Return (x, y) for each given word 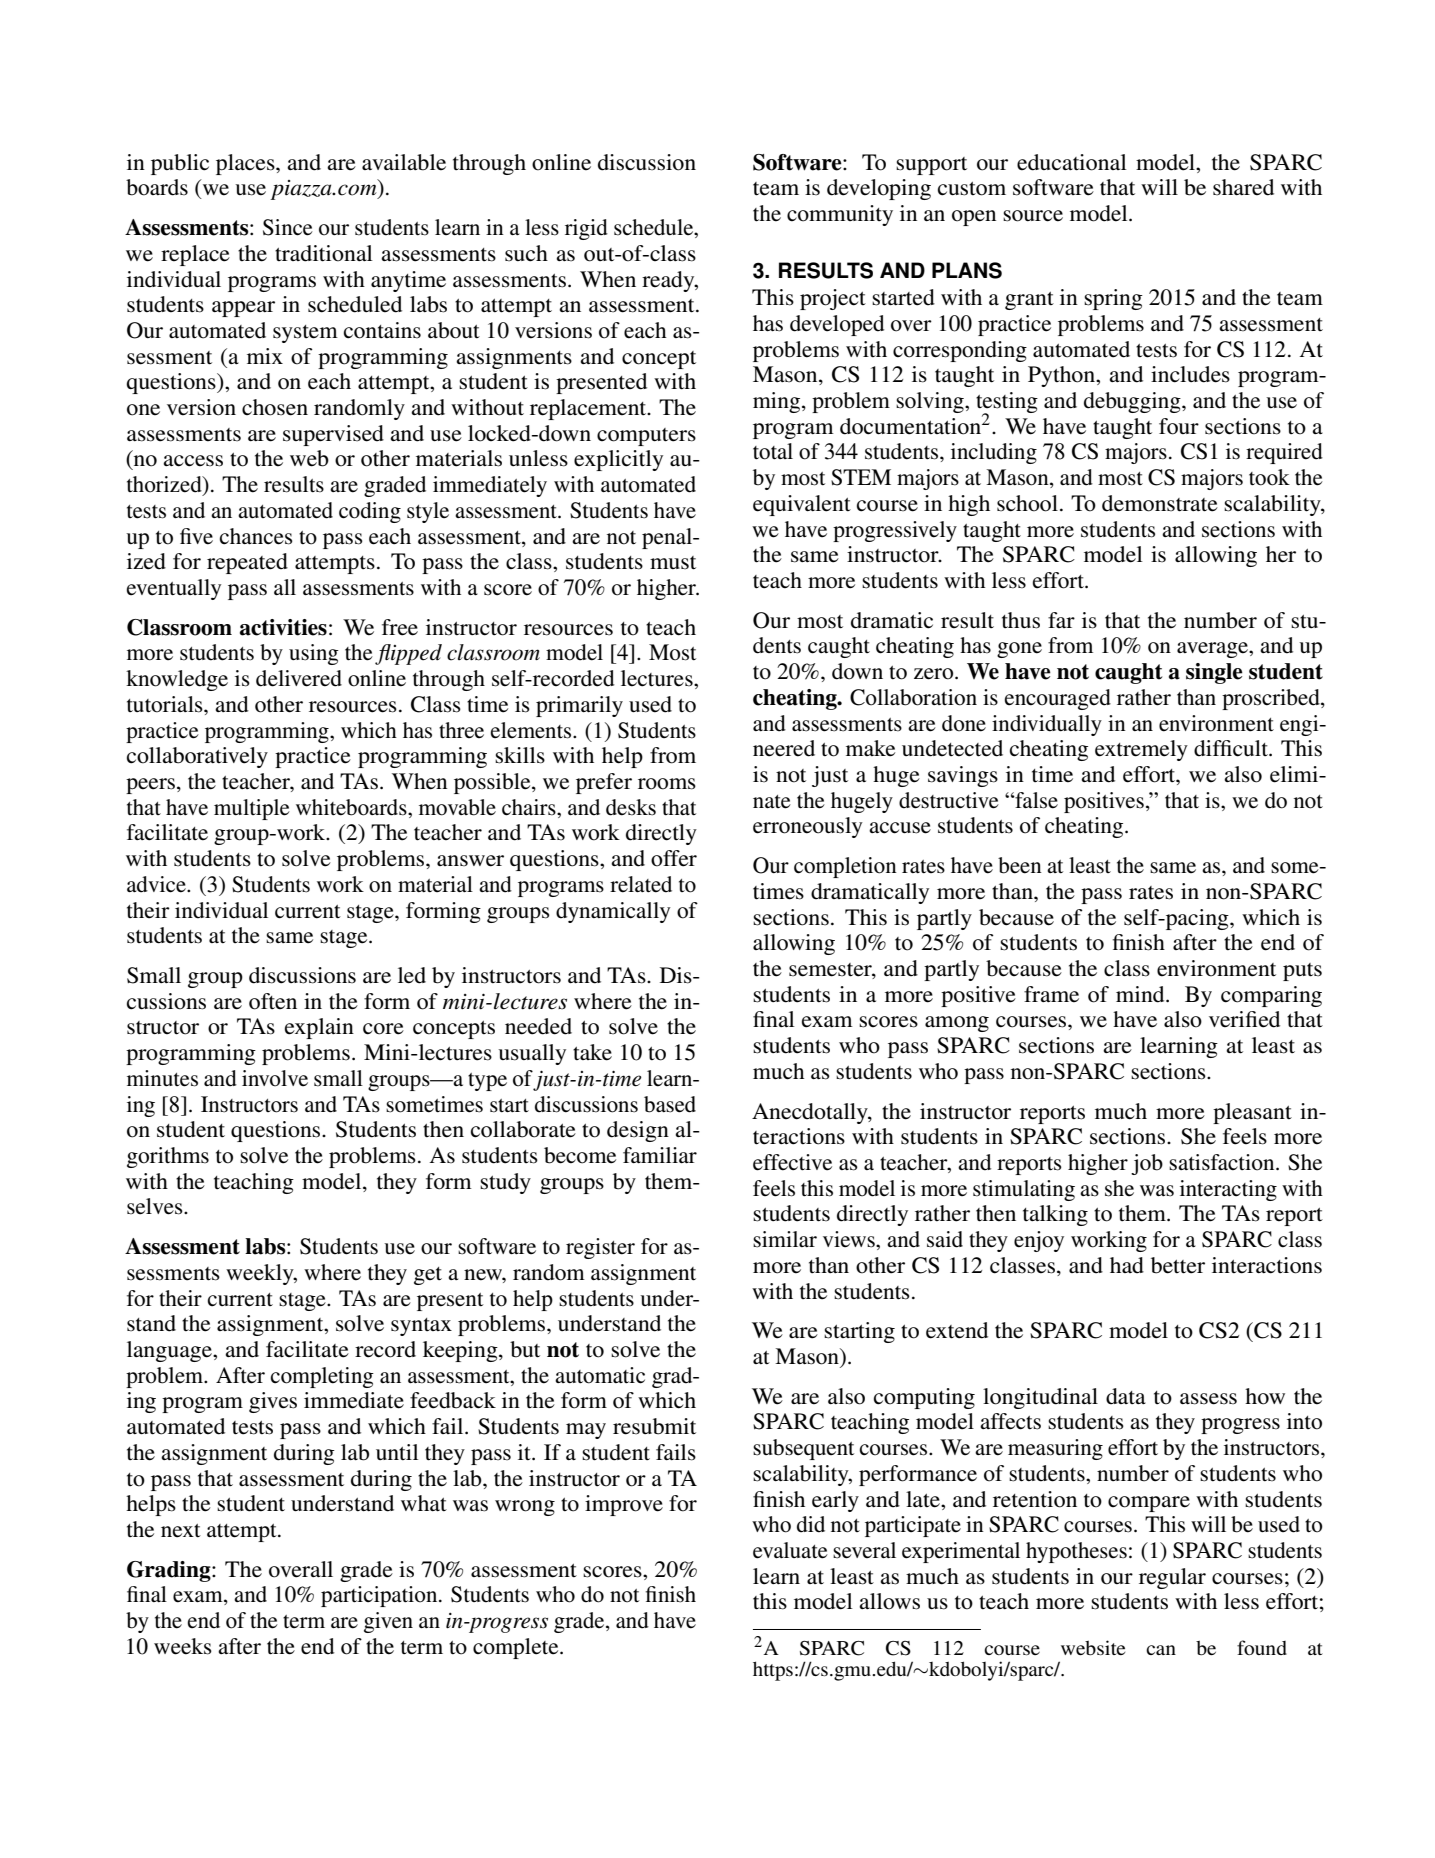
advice (157, 884)
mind (1141, 994)
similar (785, 1239)
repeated (247, 563)
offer (674, 858)
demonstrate (1160, 503)
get (428, 1276)
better (1178, 1265)
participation (380, 1596)
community (840, 215)
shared (1243, 187)
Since (288, 227)
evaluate (790, 1550)
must (673, 563)
